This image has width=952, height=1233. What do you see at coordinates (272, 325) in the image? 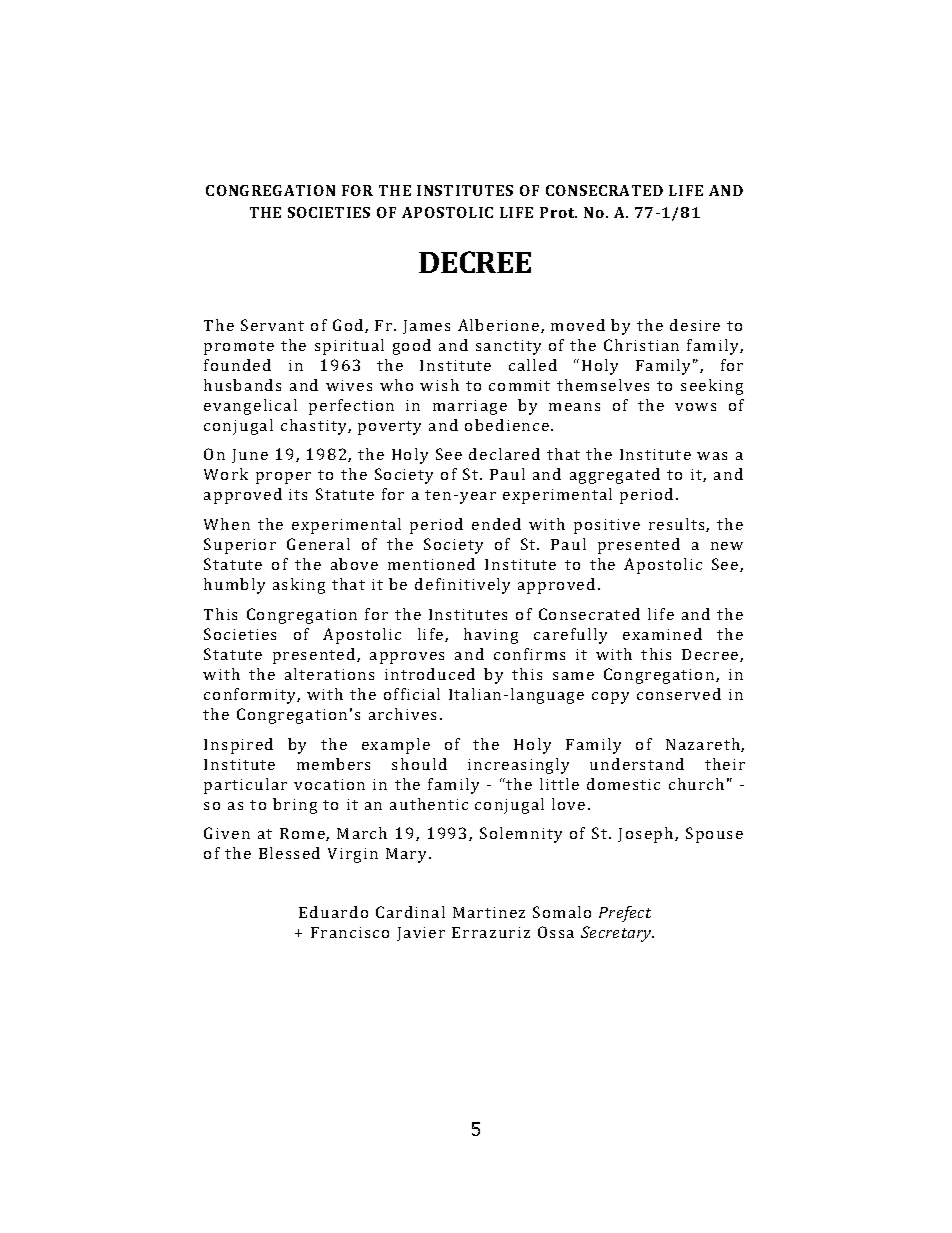
I see `Servant` at bounding box center [272, 325].
